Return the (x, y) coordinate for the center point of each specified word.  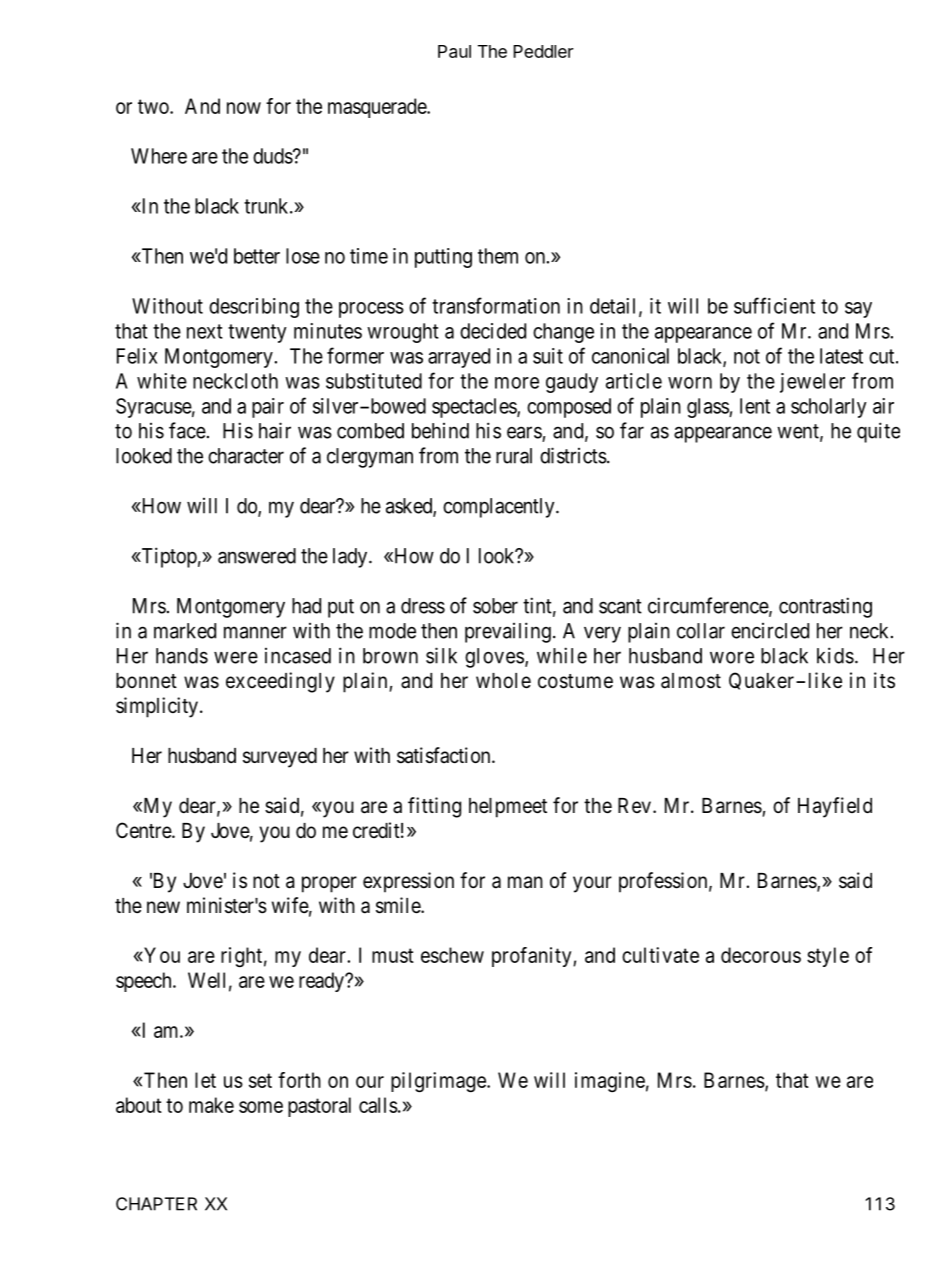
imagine (610, 1082)
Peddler (543, 51)
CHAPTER (156, 1204)
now (244, 108)
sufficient (774, 305)
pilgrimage (439, 1082)
